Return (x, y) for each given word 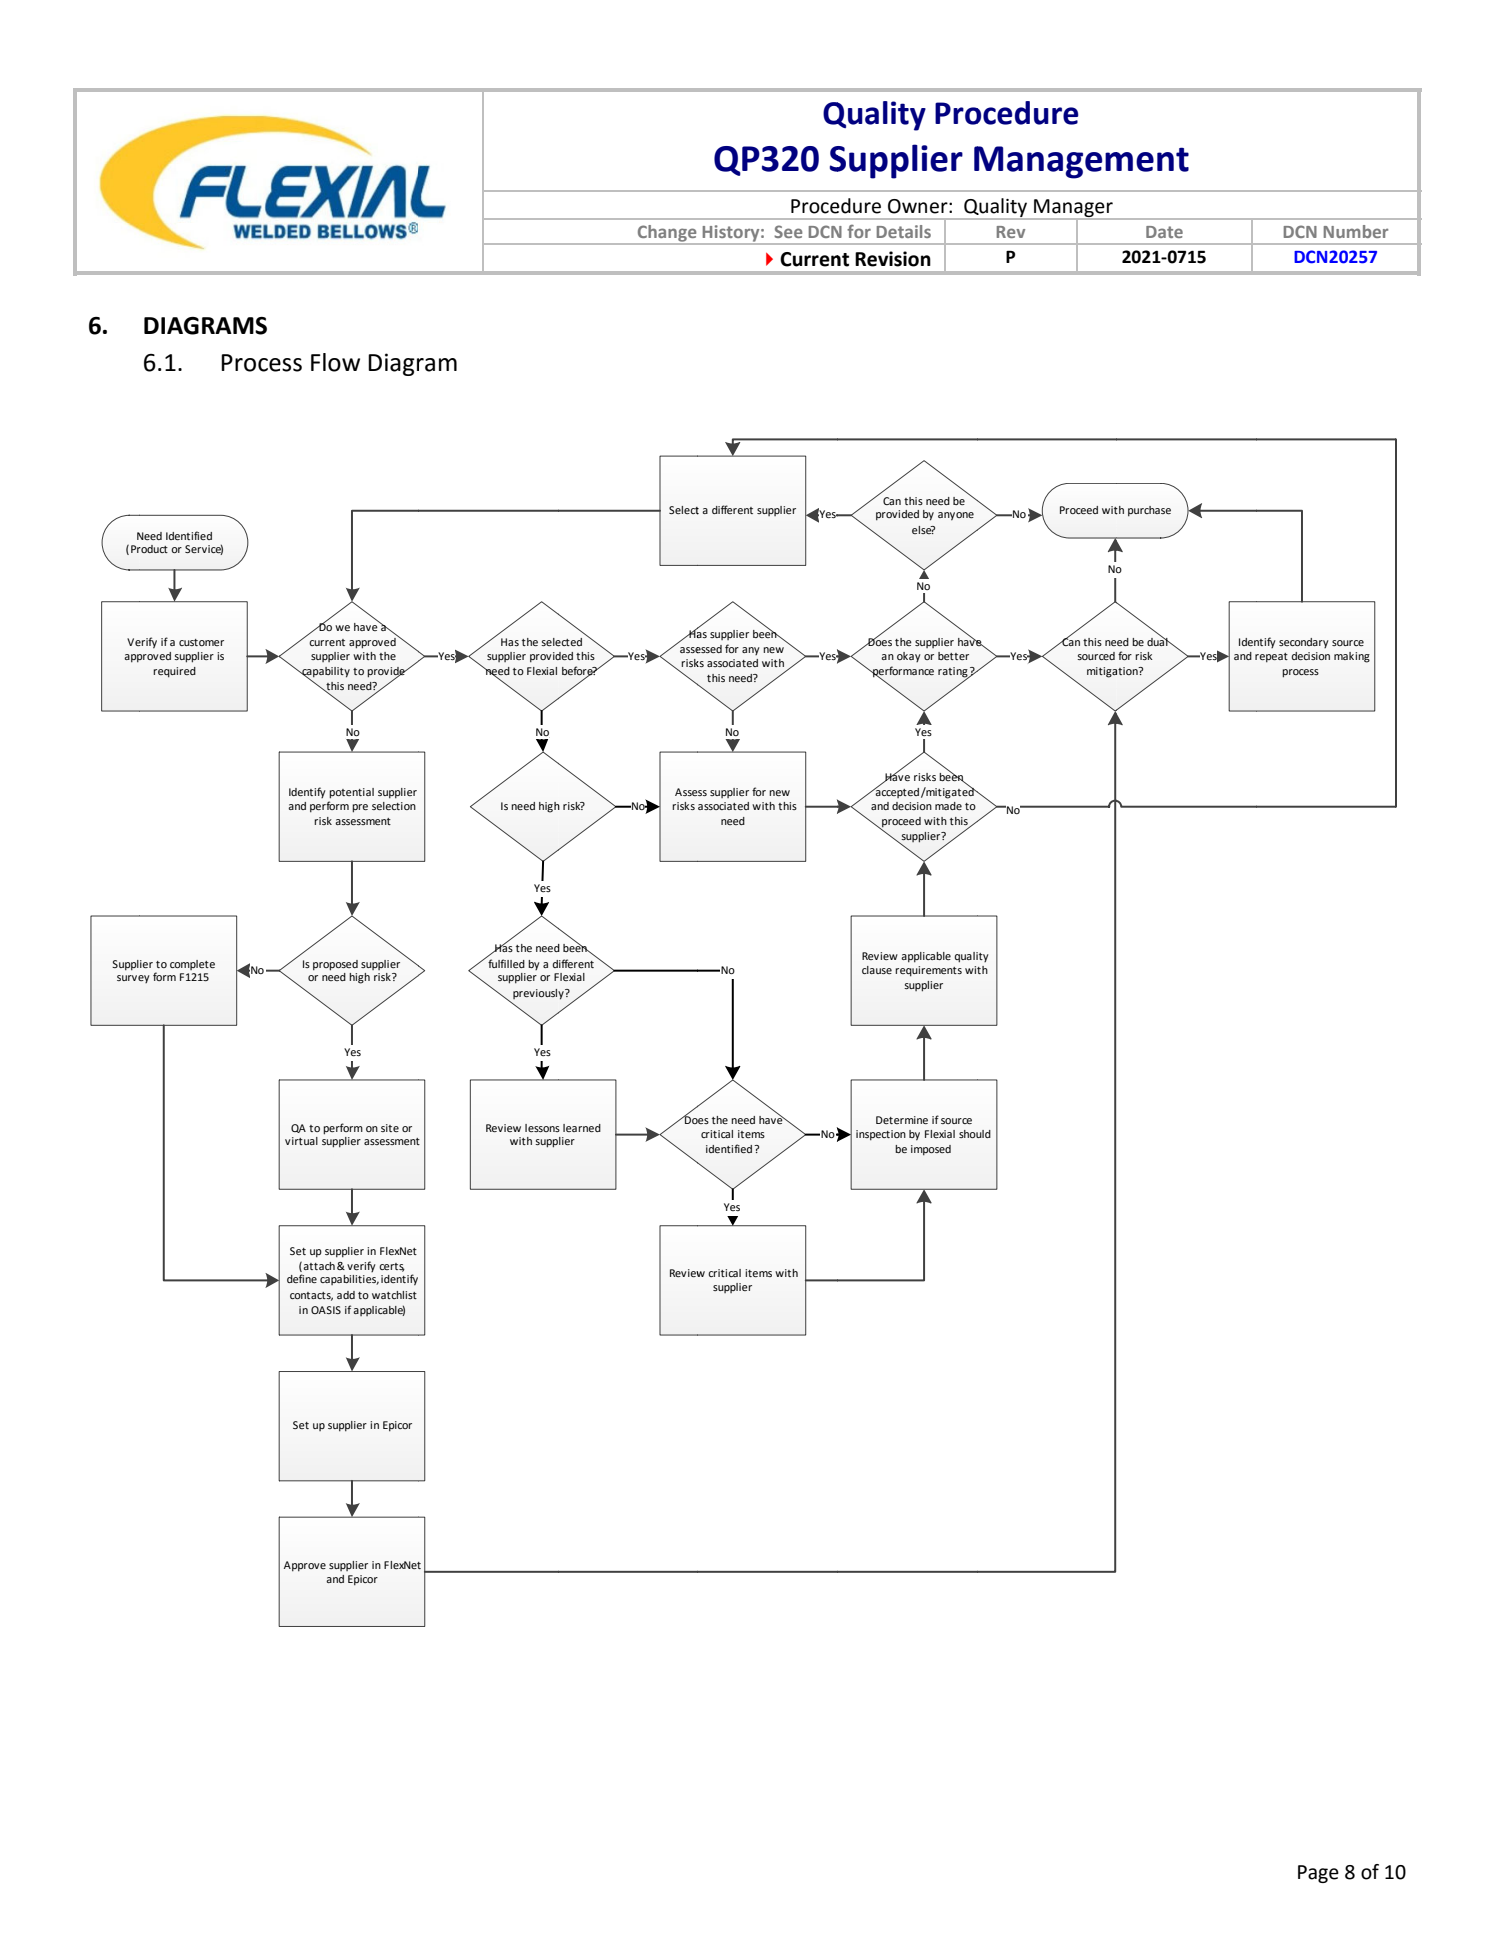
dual (1158, 640)
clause (877, 970)
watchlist (394, 1295)
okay (909, 657)
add (346, 1295)
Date (1164, 232)
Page (1318, 1874)
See (788, 231)
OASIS (326, 1310)
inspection (881, 1135)
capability (325, 673)
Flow (335, 362)
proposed (335, 965)
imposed (931, 1150)
